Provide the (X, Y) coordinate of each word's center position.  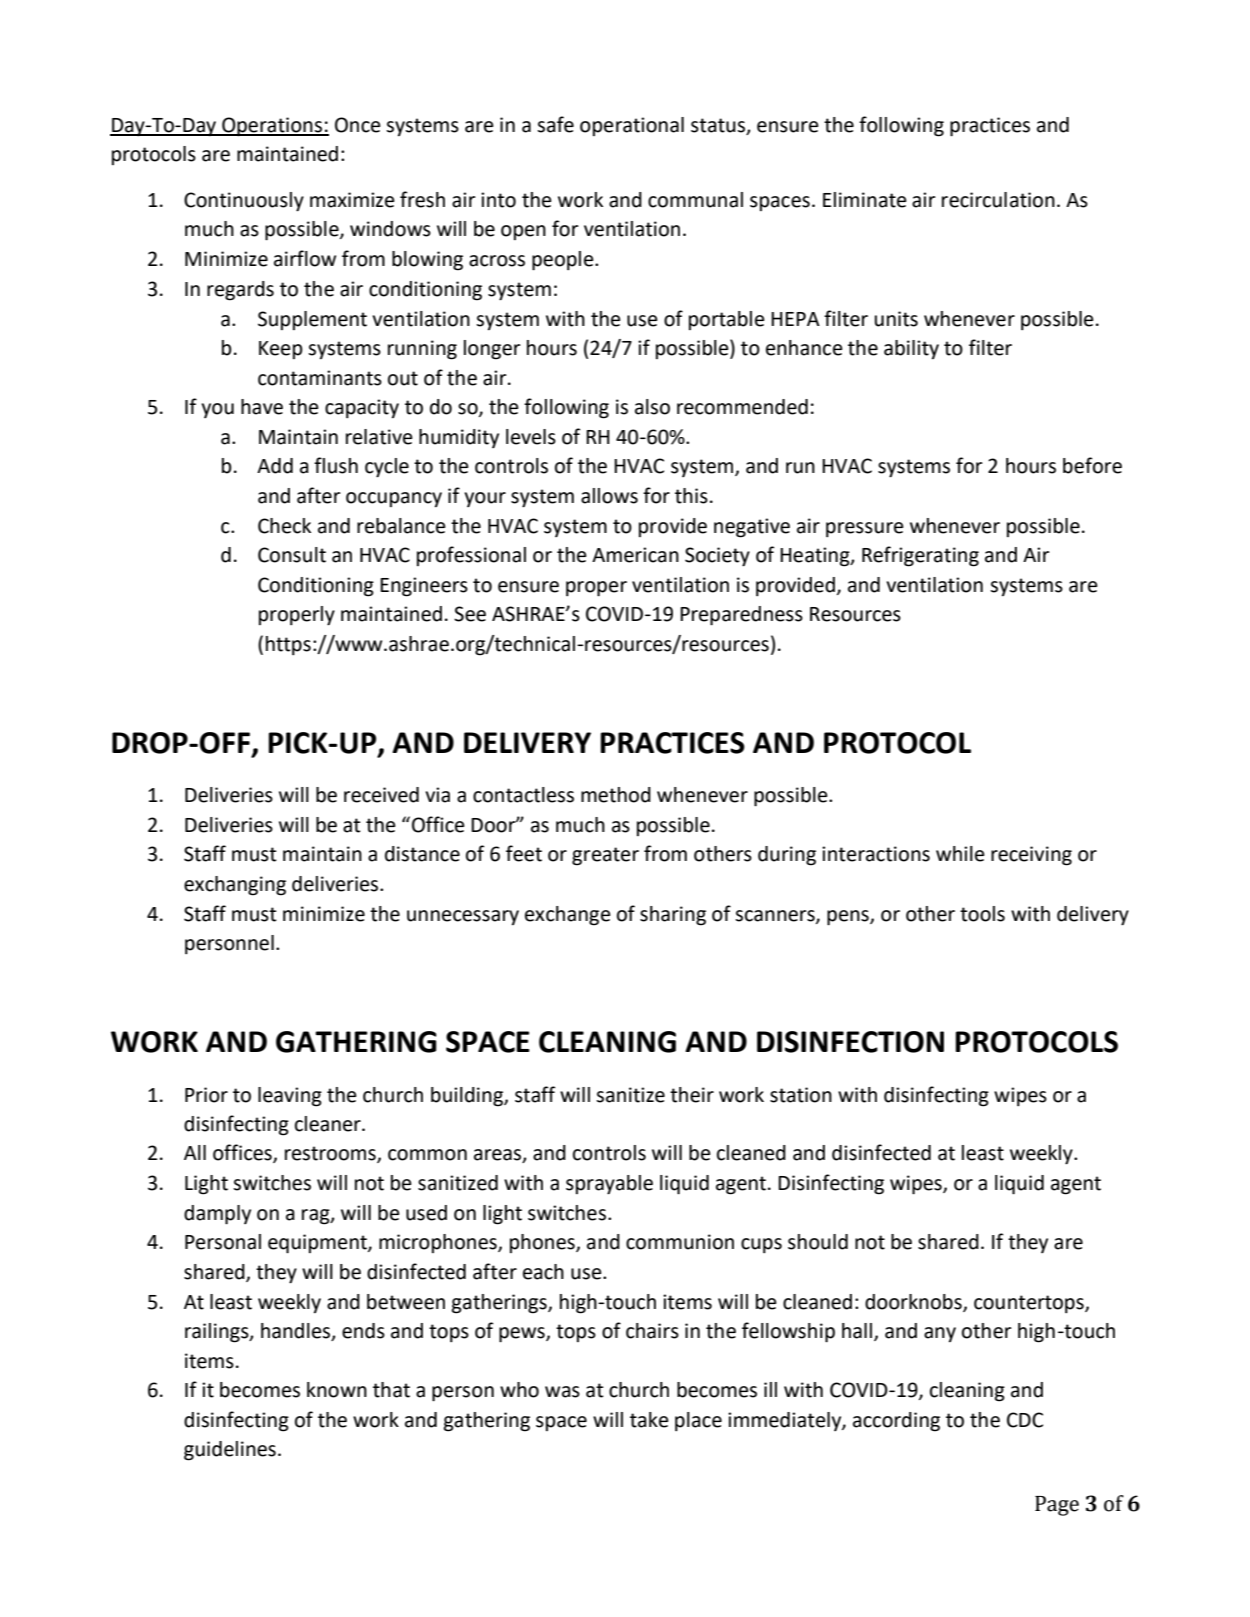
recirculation (998, 200)
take (649, 1420)
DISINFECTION (850, 1042)
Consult (292, 555)
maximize (352, 200)
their (692, 1095)
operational (632, 126)
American (635, 555)
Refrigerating (920, 556)
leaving (290, 1097)
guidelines (230, 1451)
